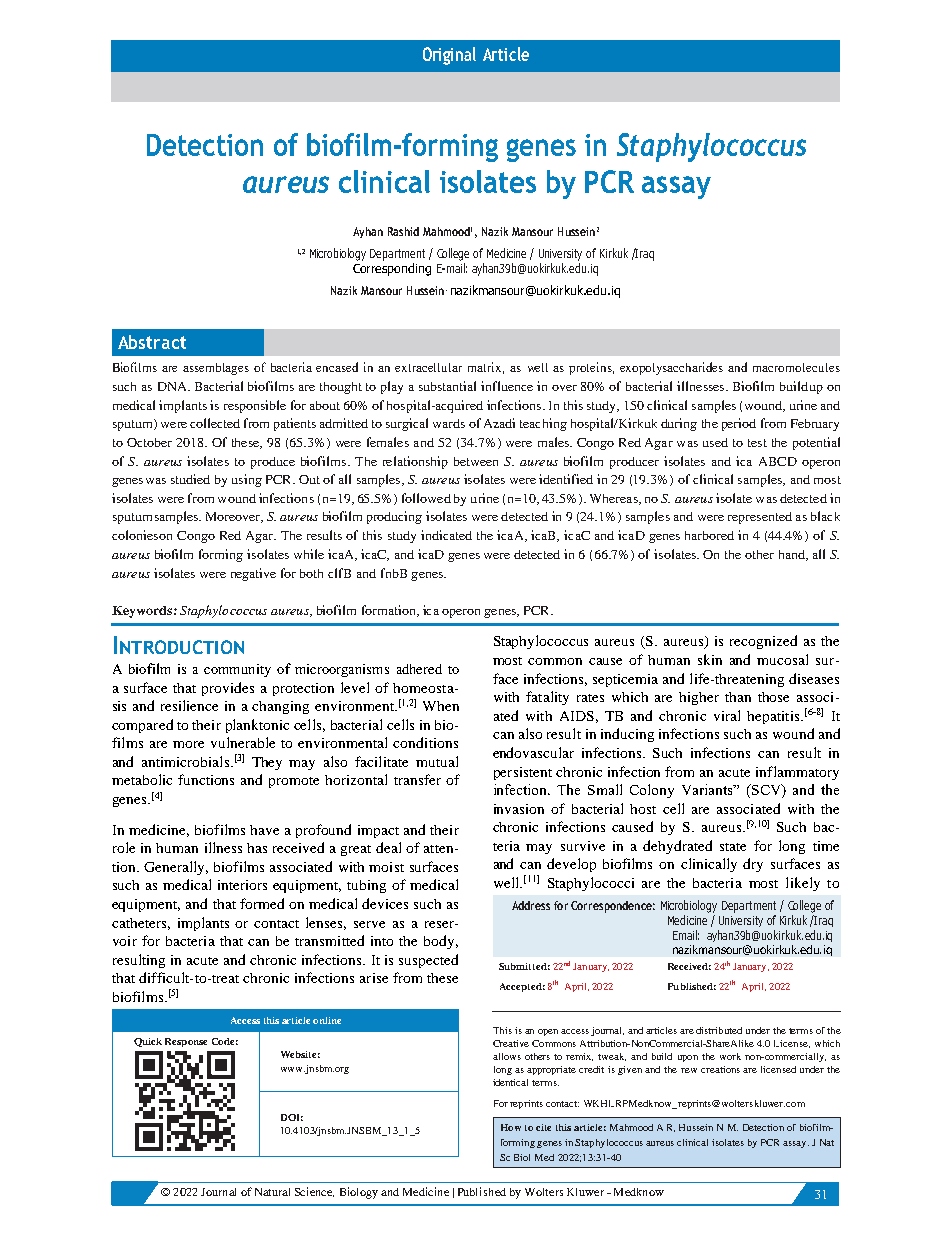  I want to click on Natural, so click(272, 1192).
